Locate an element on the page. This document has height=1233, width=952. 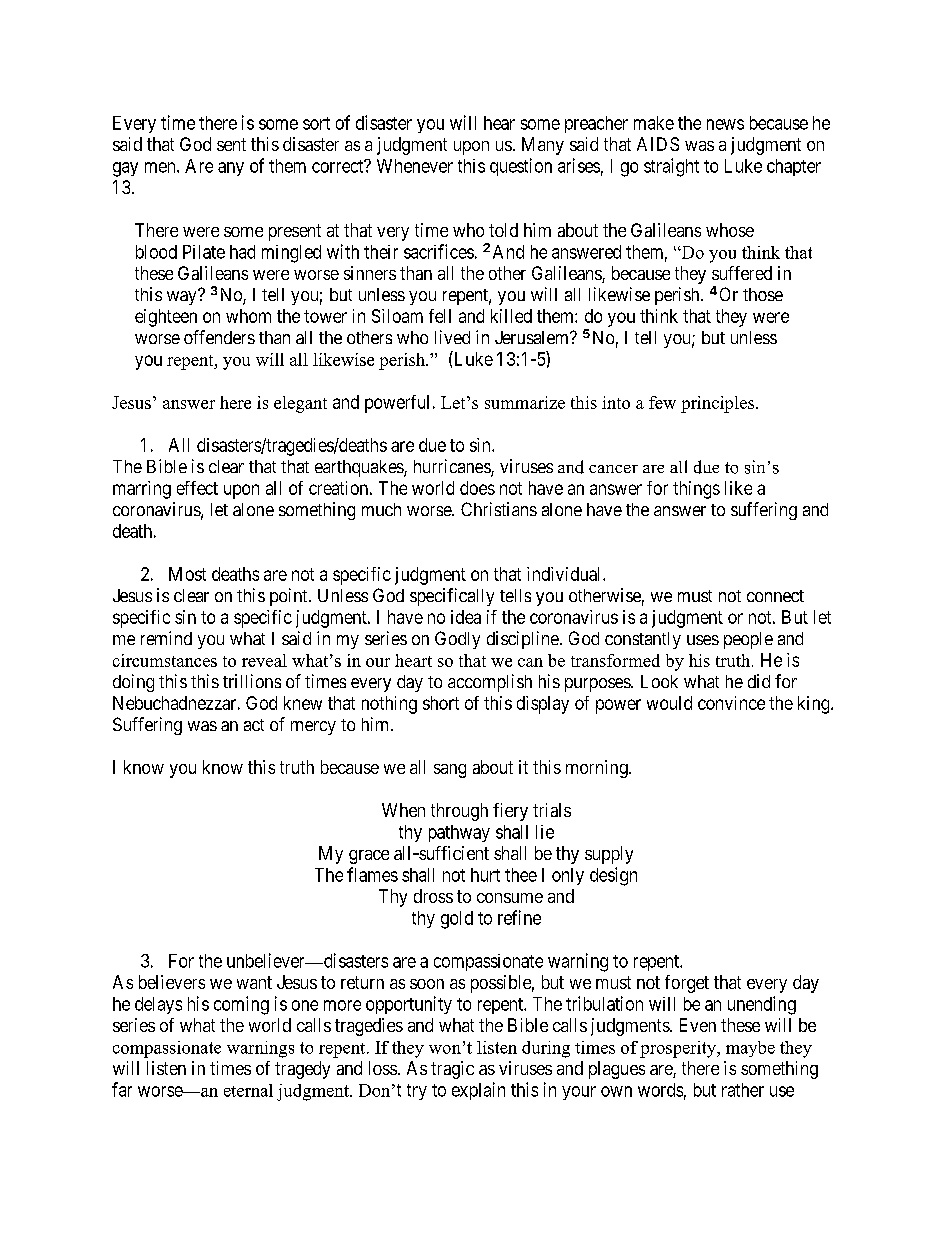
news is located at coordinates (725, 124).
